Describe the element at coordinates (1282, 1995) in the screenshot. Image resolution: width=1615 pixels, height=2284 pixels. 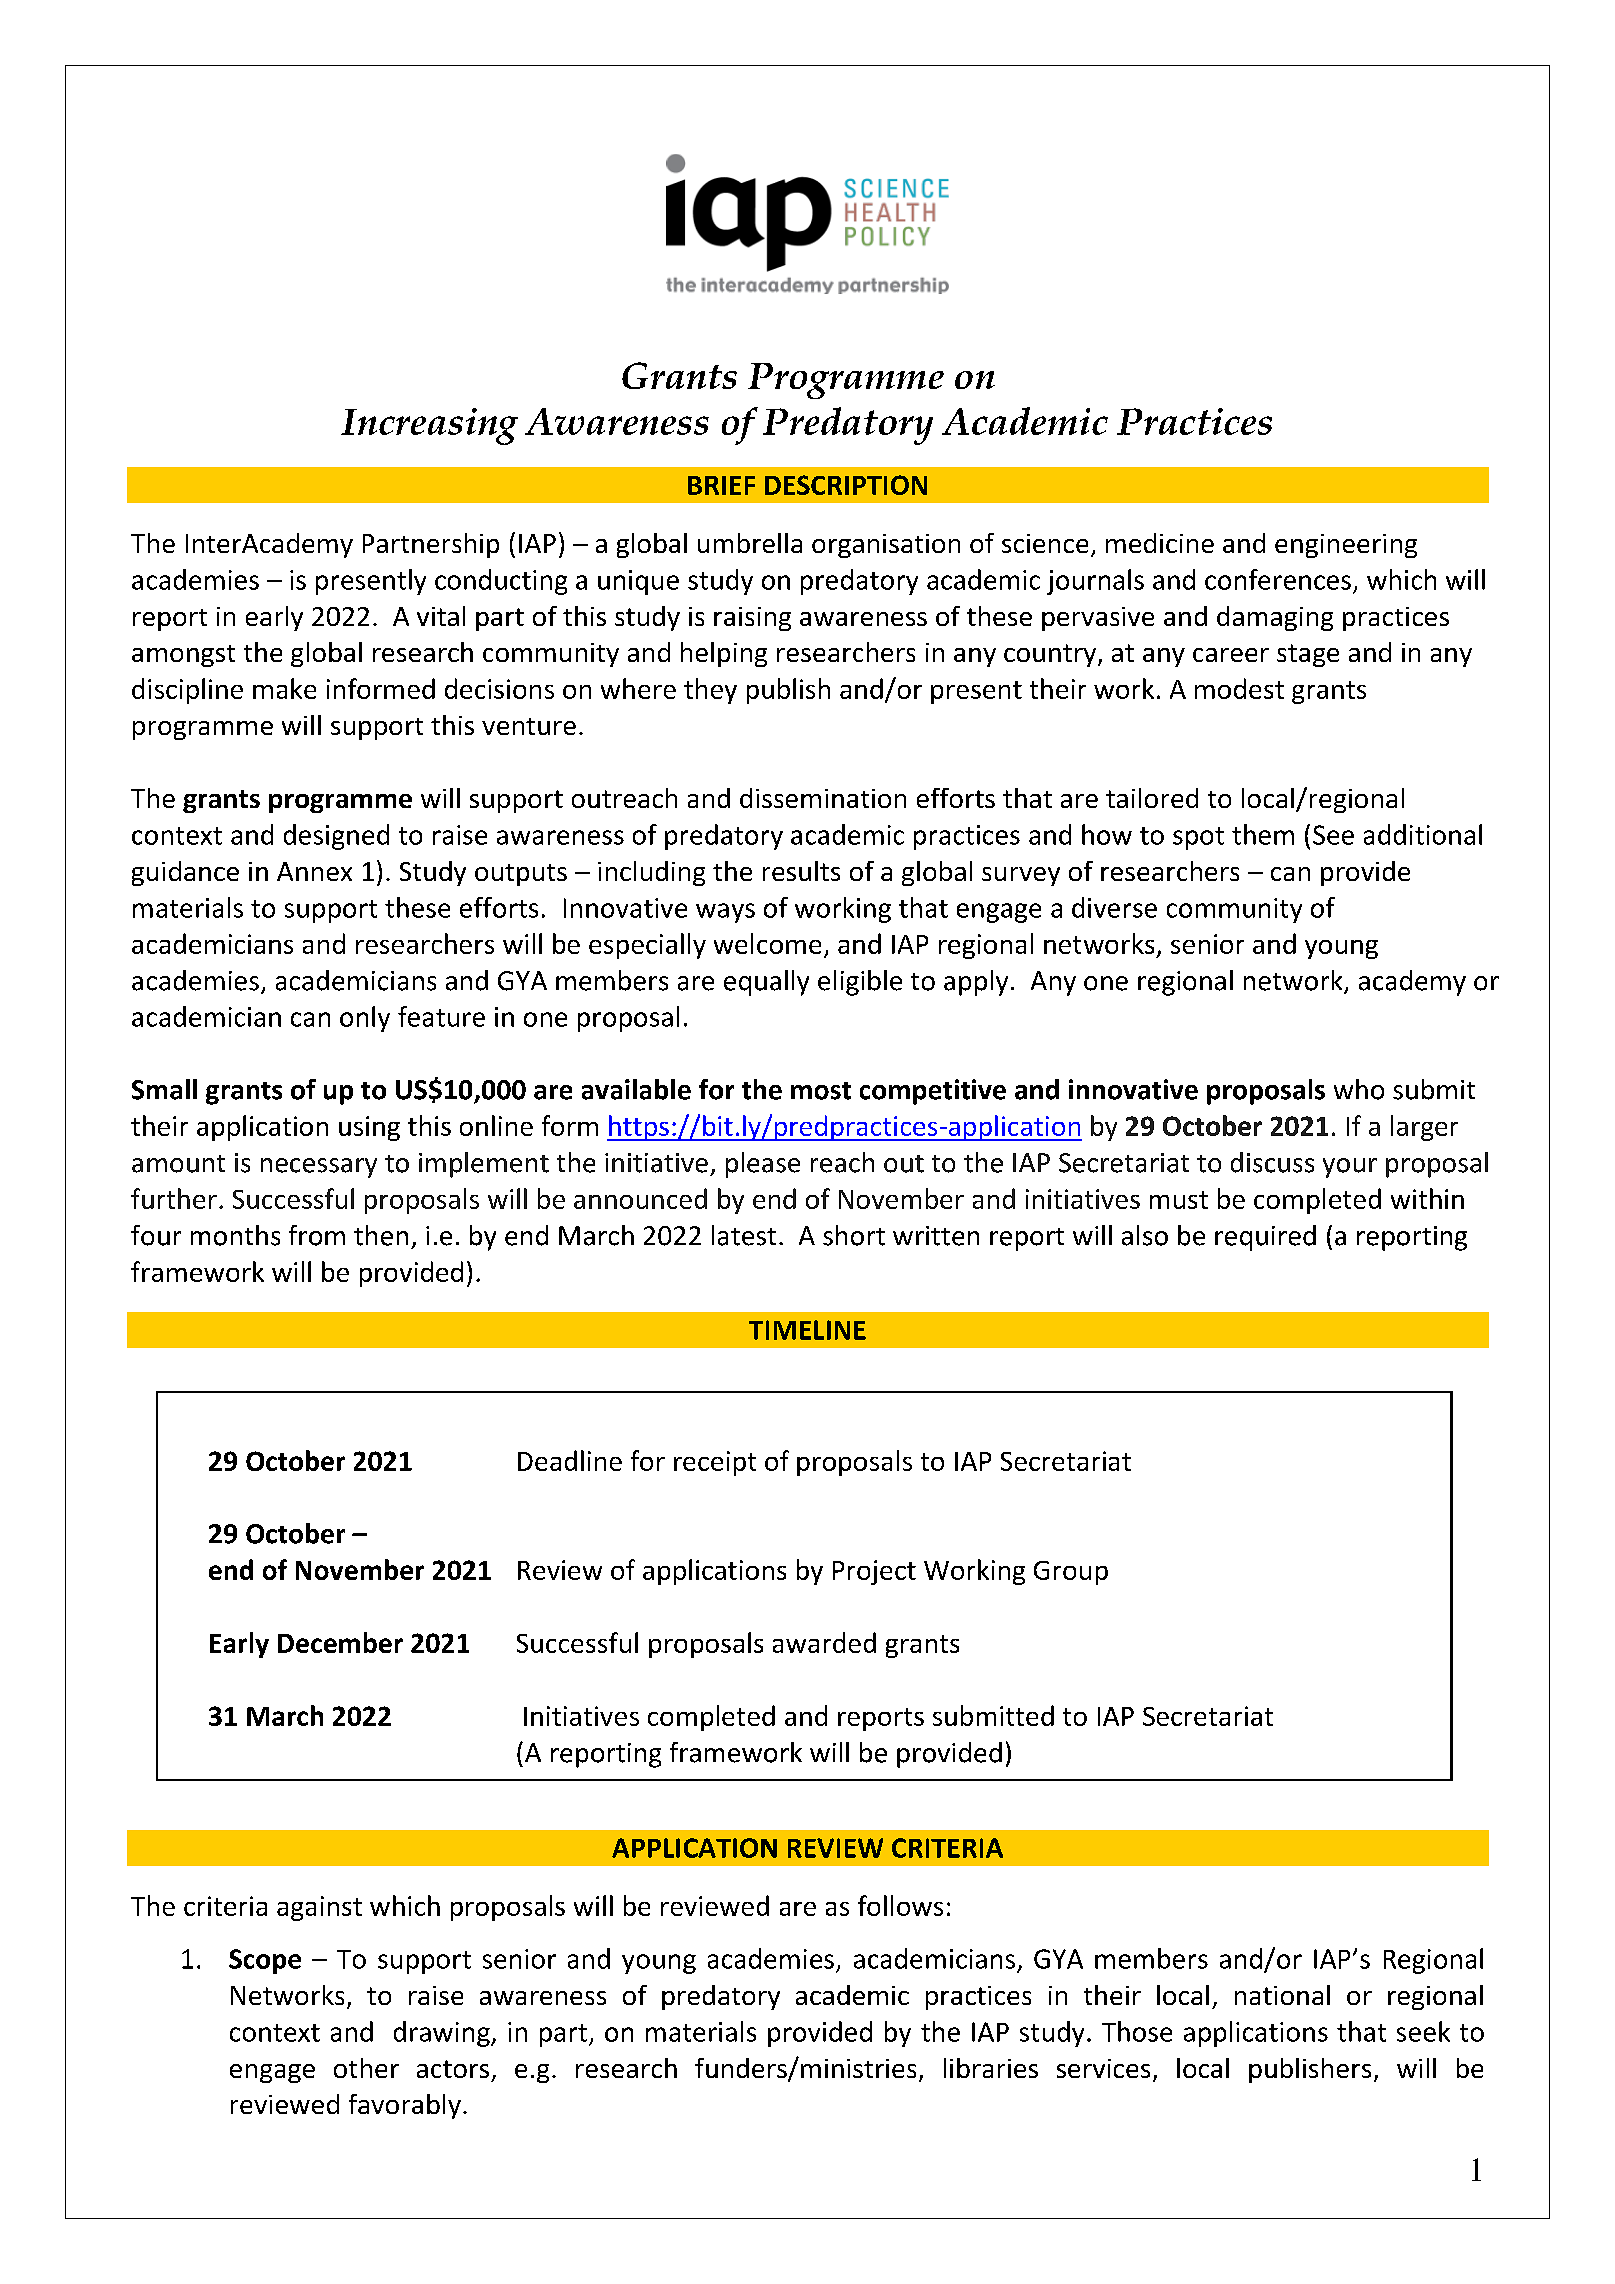
I see `national` at that location.
